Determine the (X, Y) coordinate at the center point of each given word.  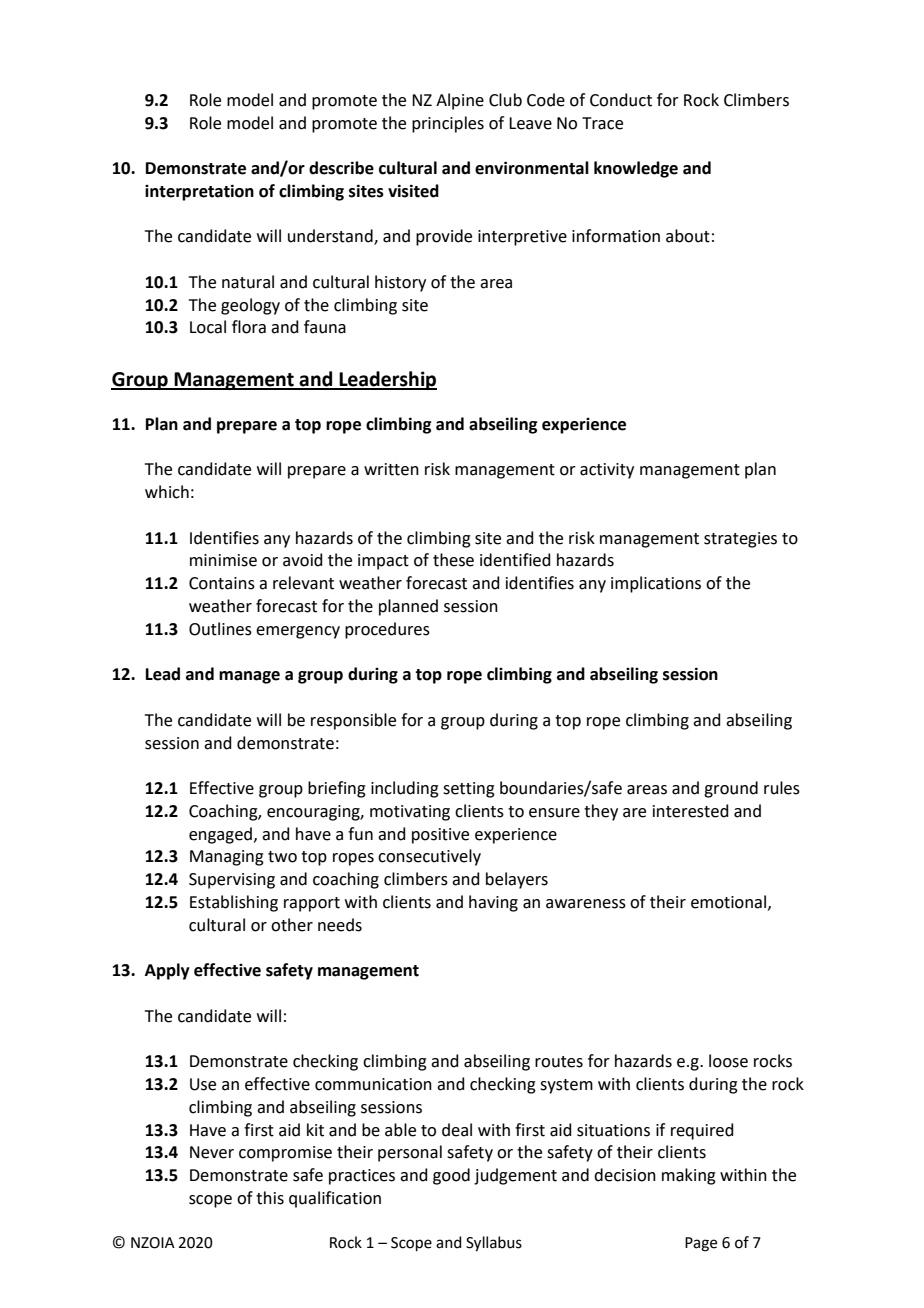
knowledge (636, 169)
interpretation (199, 192)
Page (701, 1244)
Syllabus (494, 1244)
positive (440, 836)
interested (691, 811)
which (167, 492)
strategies (740, 540)
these (453, 560)
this (270, 1198)
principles (448, 124)
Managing (227, 858)
